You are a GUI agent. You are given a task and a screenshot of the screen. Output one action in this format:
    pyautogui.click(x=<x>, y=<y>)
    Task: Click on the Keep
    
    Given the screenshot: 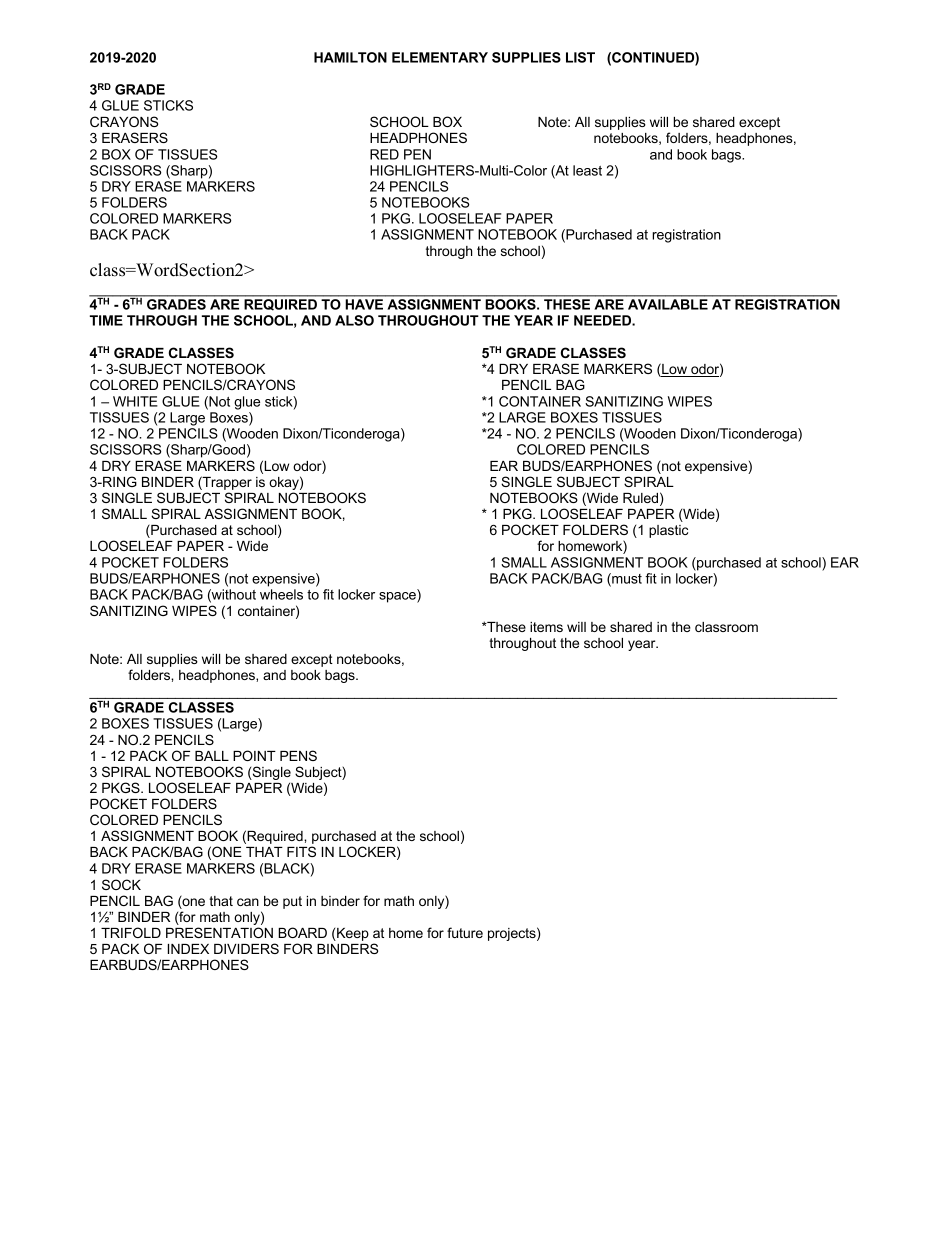 What is the action you would take?
    pyautogui.click(x=352, y=934)
